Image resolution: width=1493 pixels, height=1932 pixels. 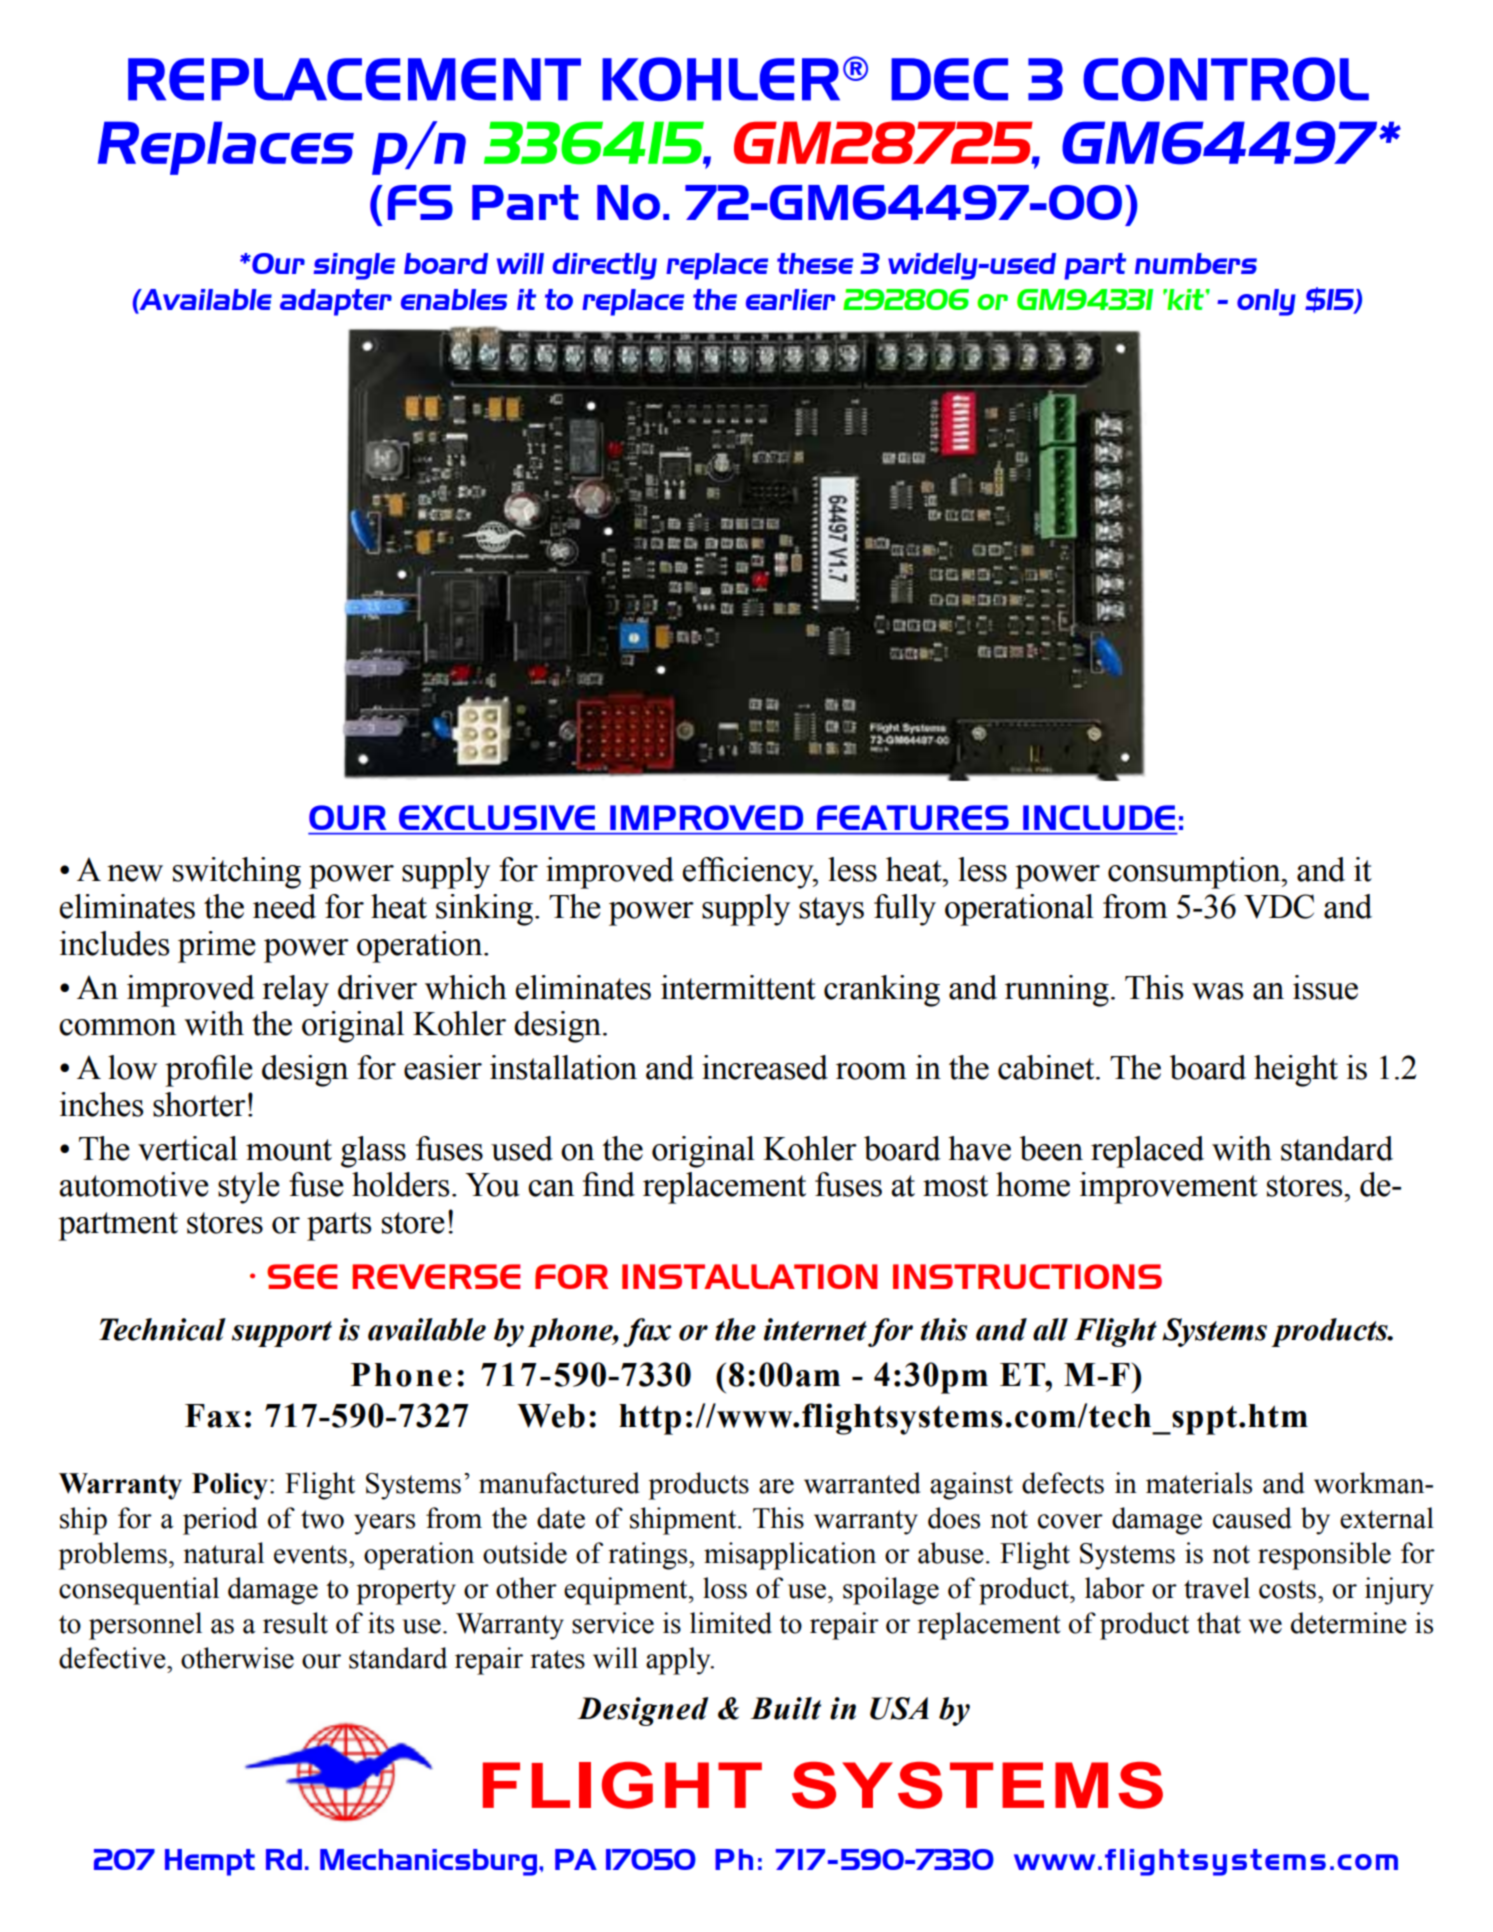 I want to click on efficiency, so click(x=749, y=873).
